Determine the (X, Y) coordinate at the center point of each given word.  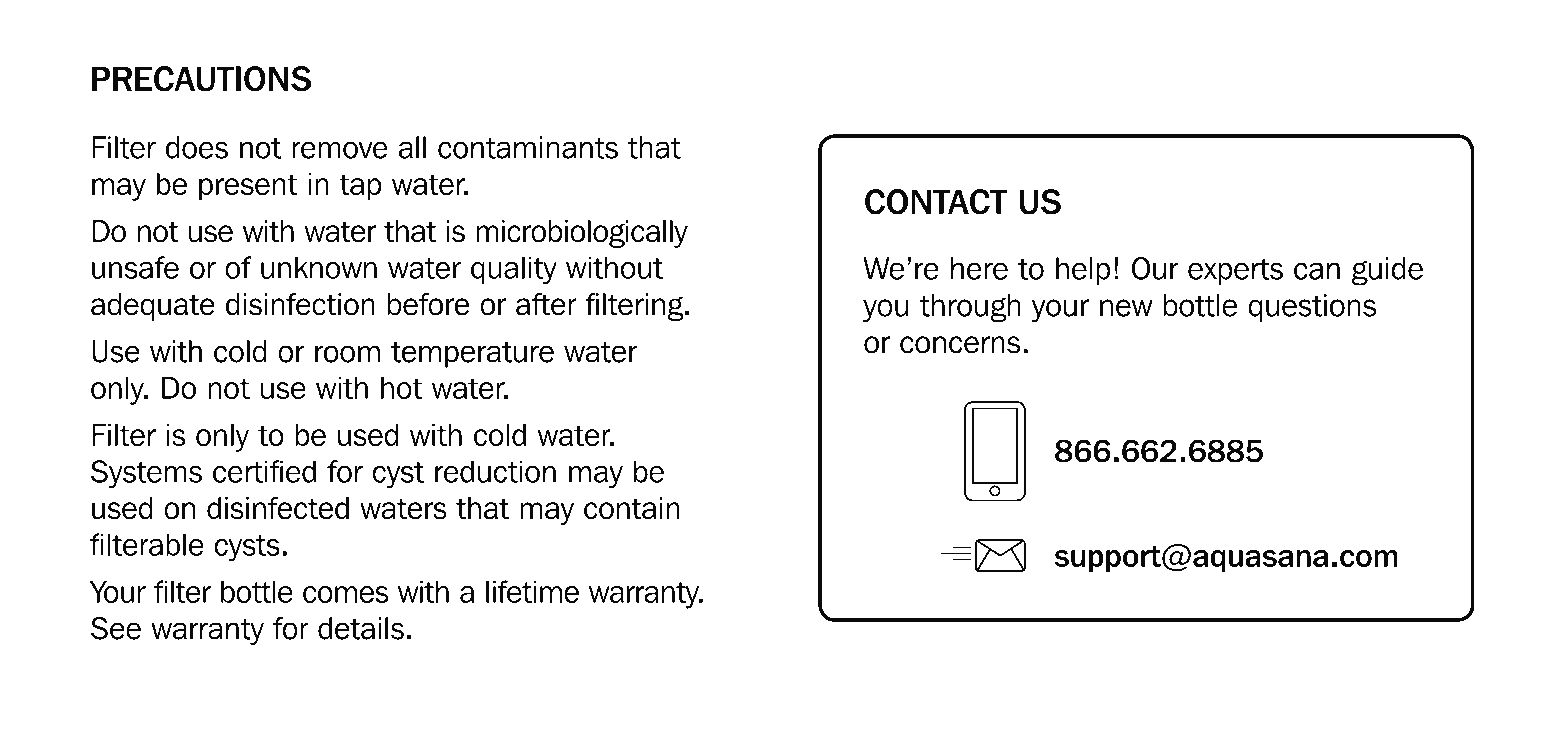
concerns (960, 345)
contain (632, 508)
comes (346, 594)
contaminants (528, 147)
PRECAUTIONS (201, 79)
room (347, 354)
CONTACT (936, 202)
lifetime (532, 591)
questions (1312, 308)
